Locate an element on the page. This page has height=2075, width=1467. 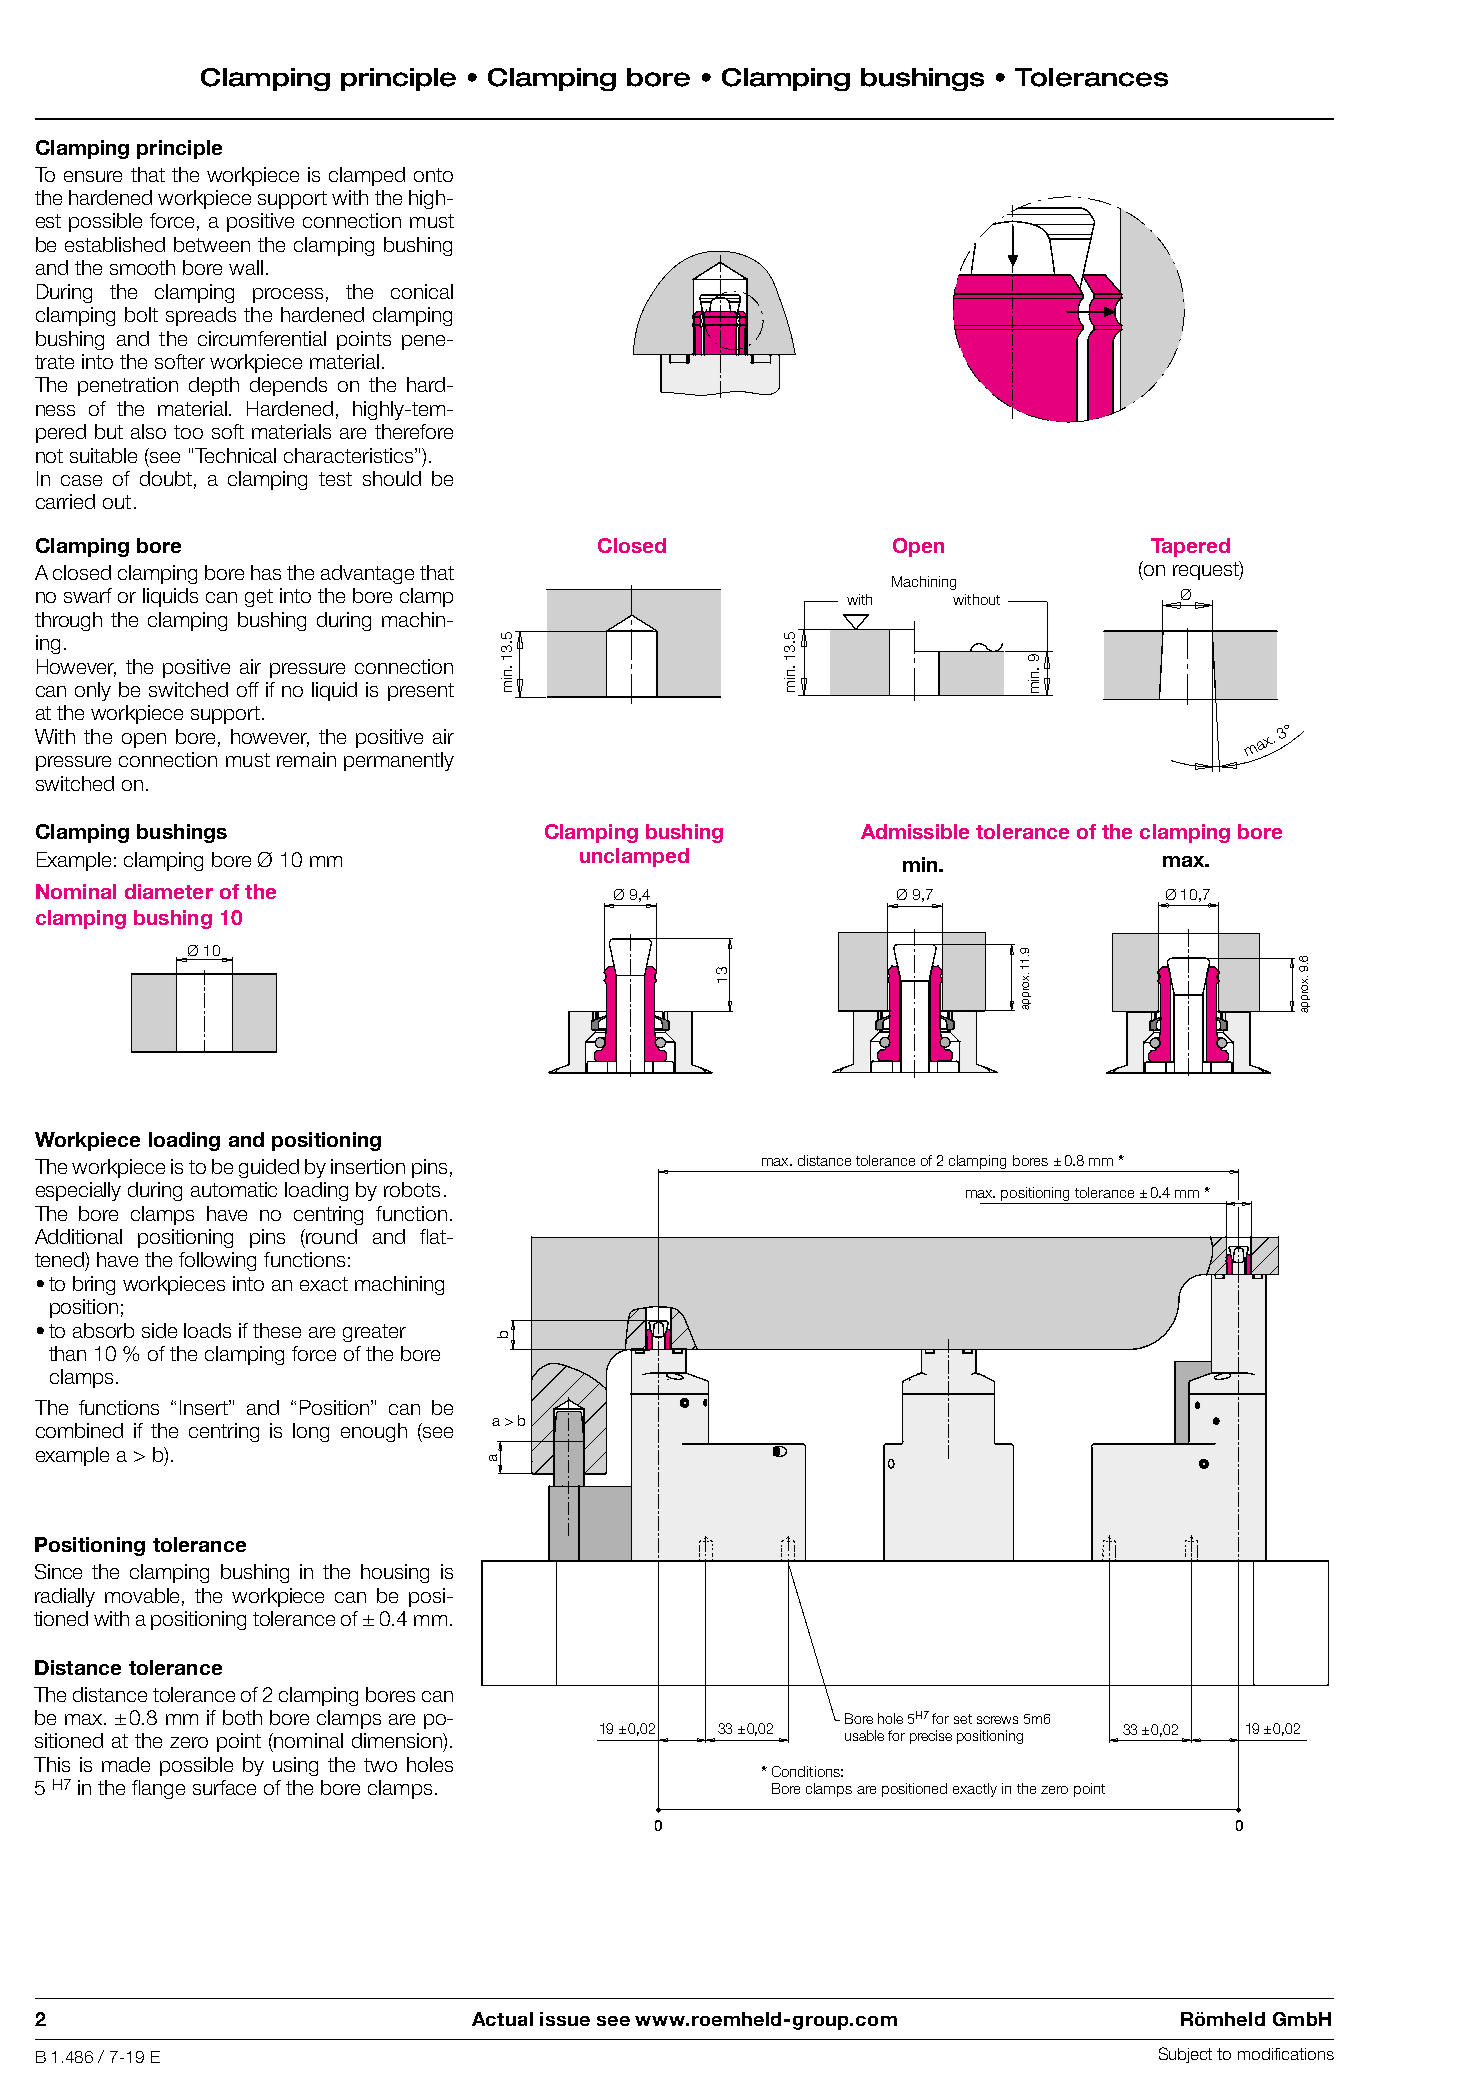
conical is located at coordinates (422, 291).
